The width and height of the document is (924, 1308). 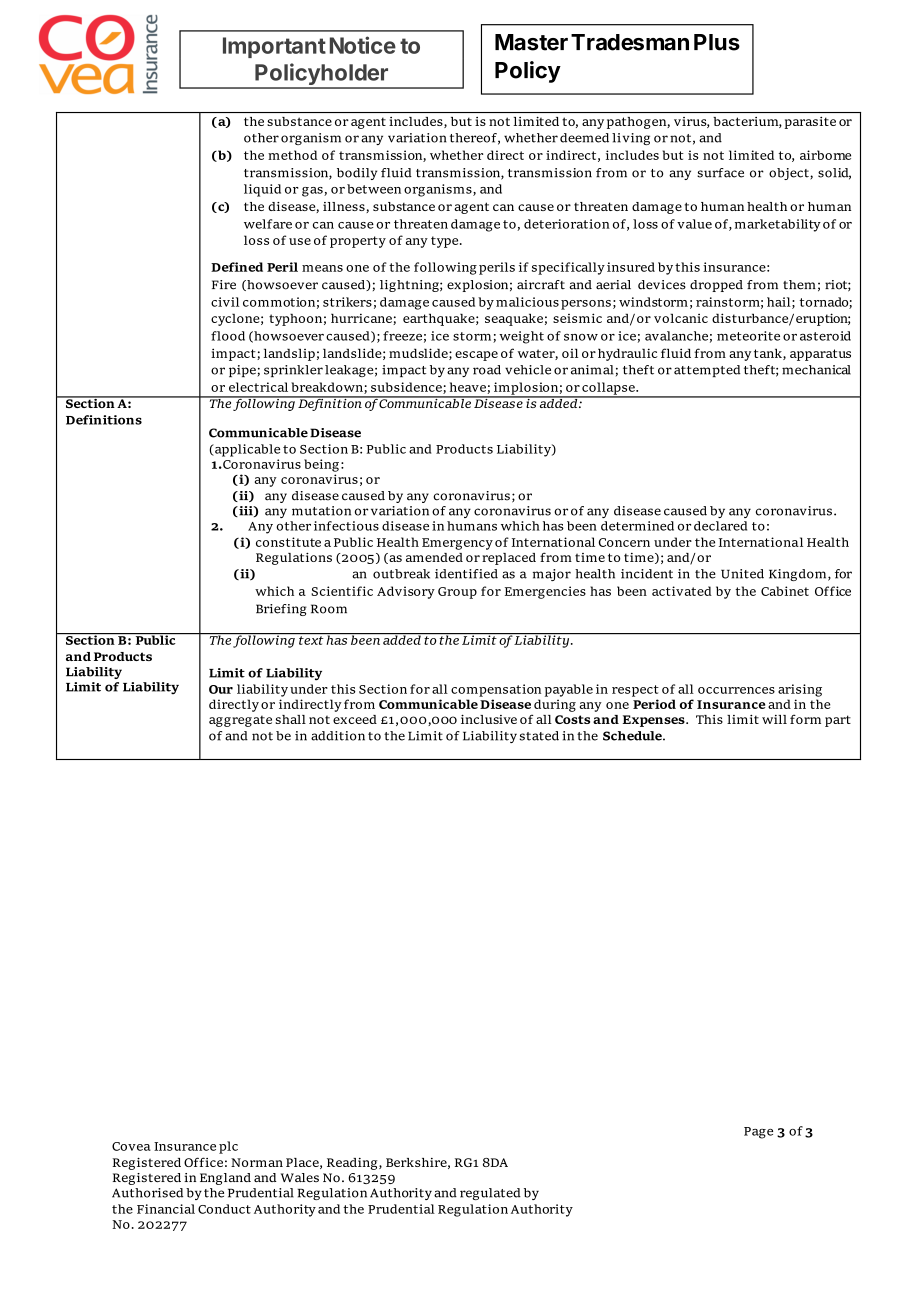 What do you see at coordinates (468, 387) in the document?
I see `heave` at bounding box center [468, 387].
